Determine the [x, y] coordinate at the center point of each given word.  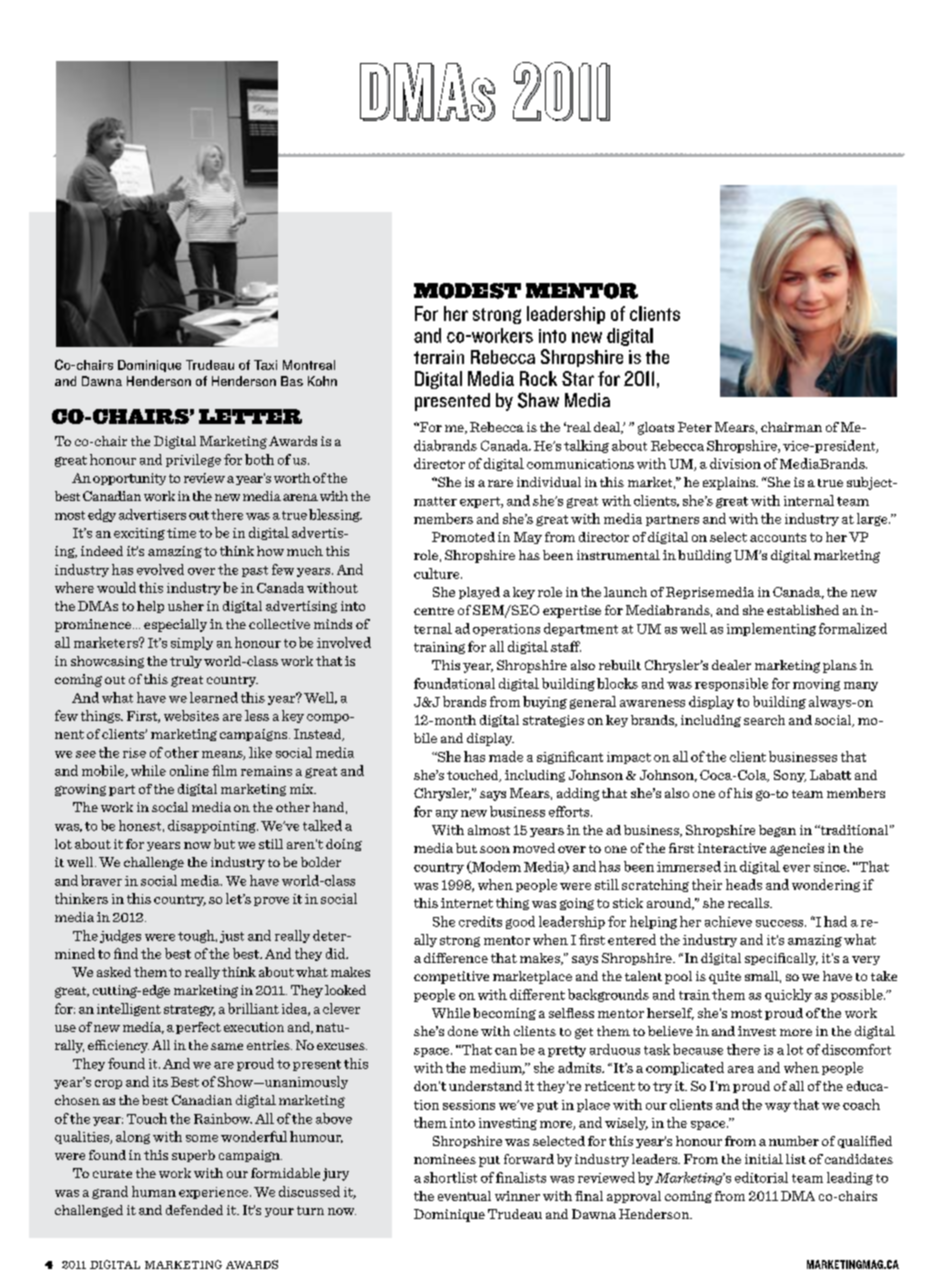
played [479, 593]
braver [101, 880]
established [803, 610]
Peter [695, 427]
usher [186, 606]
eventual [464, 1196]
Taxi [265, 365]
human [154, 1191]
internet [467, 903]
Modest [467, 291]
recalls [749, 903]
